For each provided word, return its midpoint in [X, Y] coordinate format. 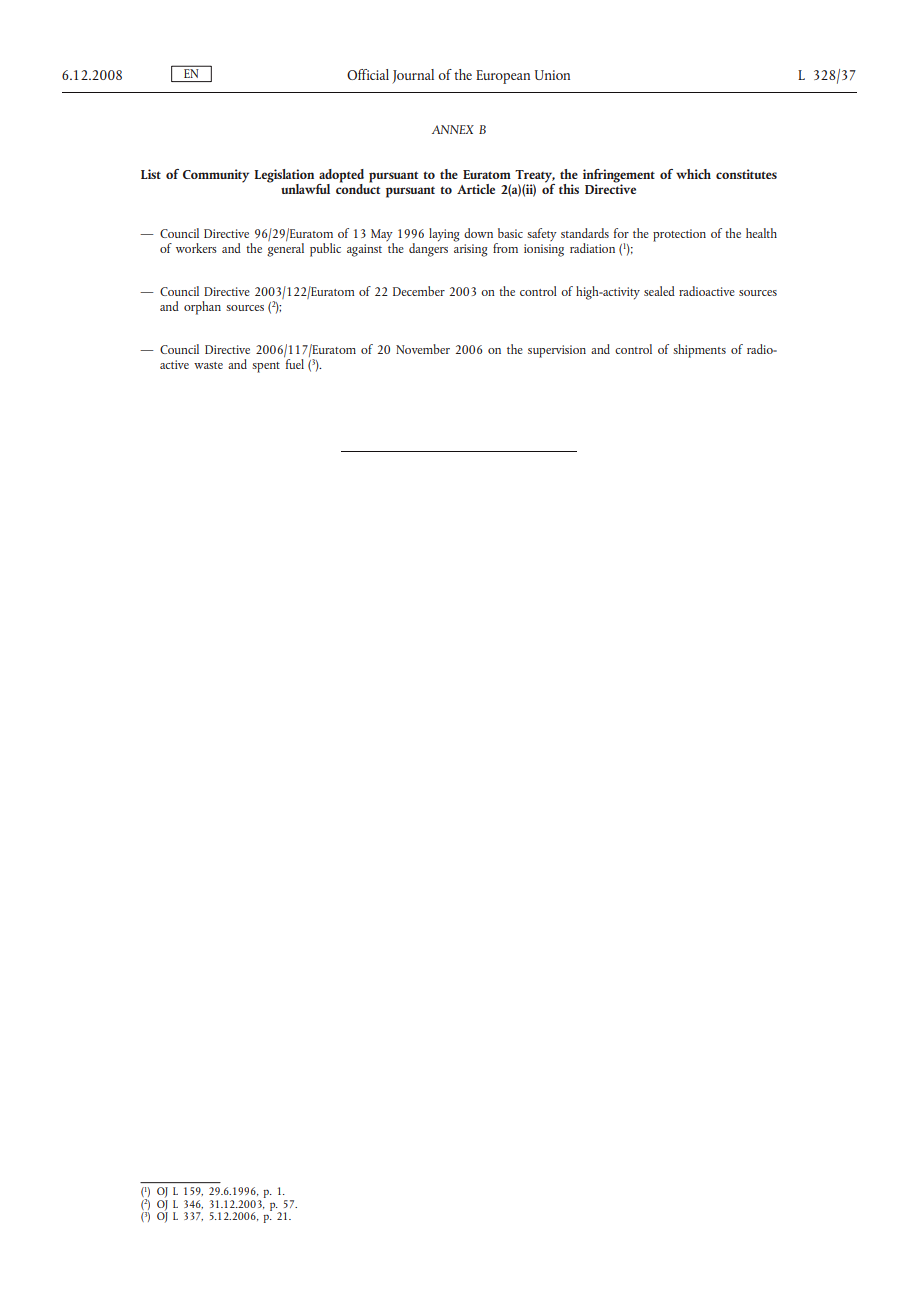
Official [368, 74]
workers [196, 248]
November [423, 349]
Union [552, 75]
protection [679, 235]
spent [266, 367]
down [478, 233]
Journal [413, 76]
